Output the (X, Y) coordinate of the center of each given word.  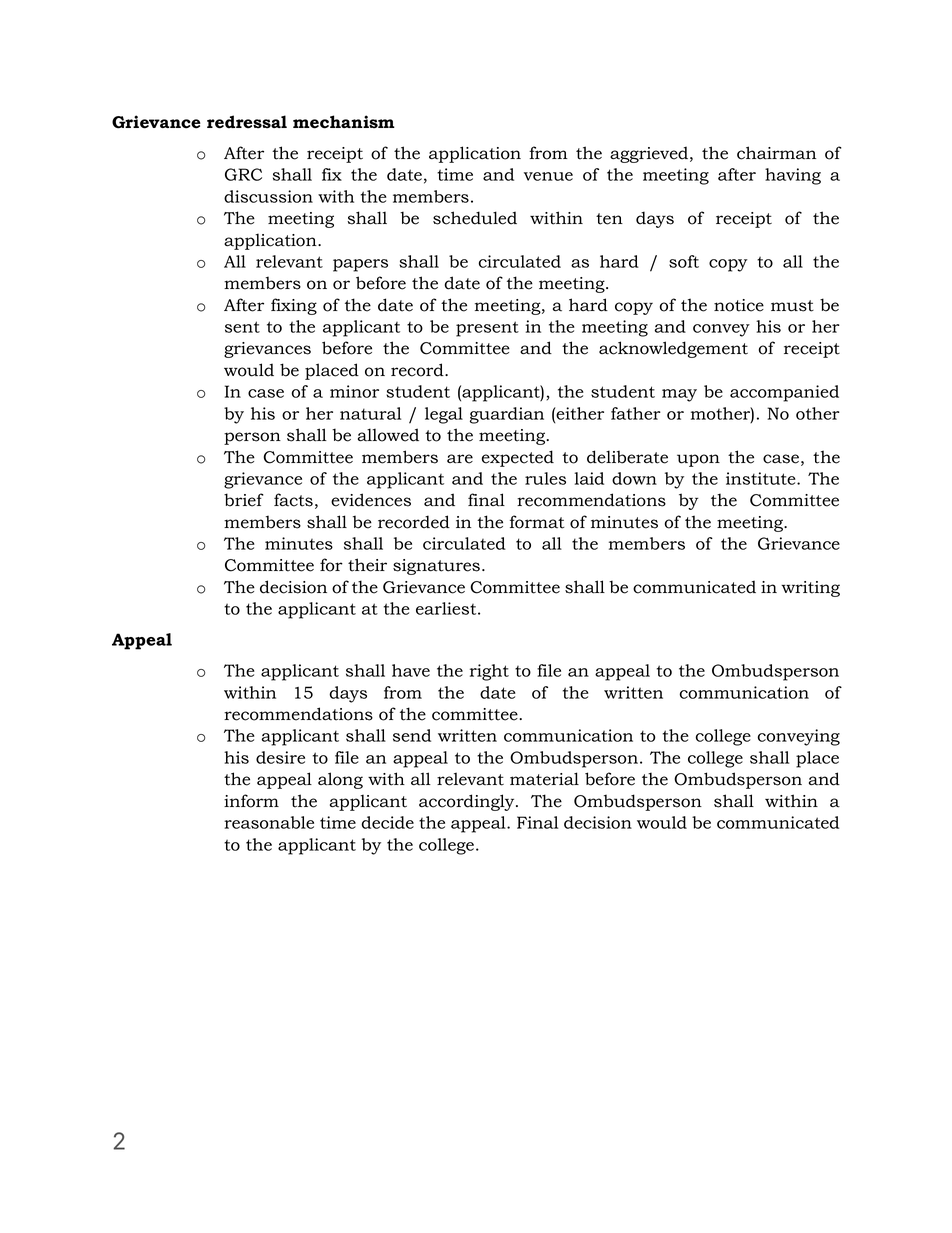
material (544, 779)
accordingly (468, 802)
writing (810, 589)
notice (739, 305)
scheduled (475, 218)
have (411, 670)
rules (545, 478)
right (489, 672)
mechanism (344, 122)
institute (762, 478)
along (340, 780)
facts (293, 500)
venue (548, 176)
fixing (294, 306)
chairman (776, 153)
